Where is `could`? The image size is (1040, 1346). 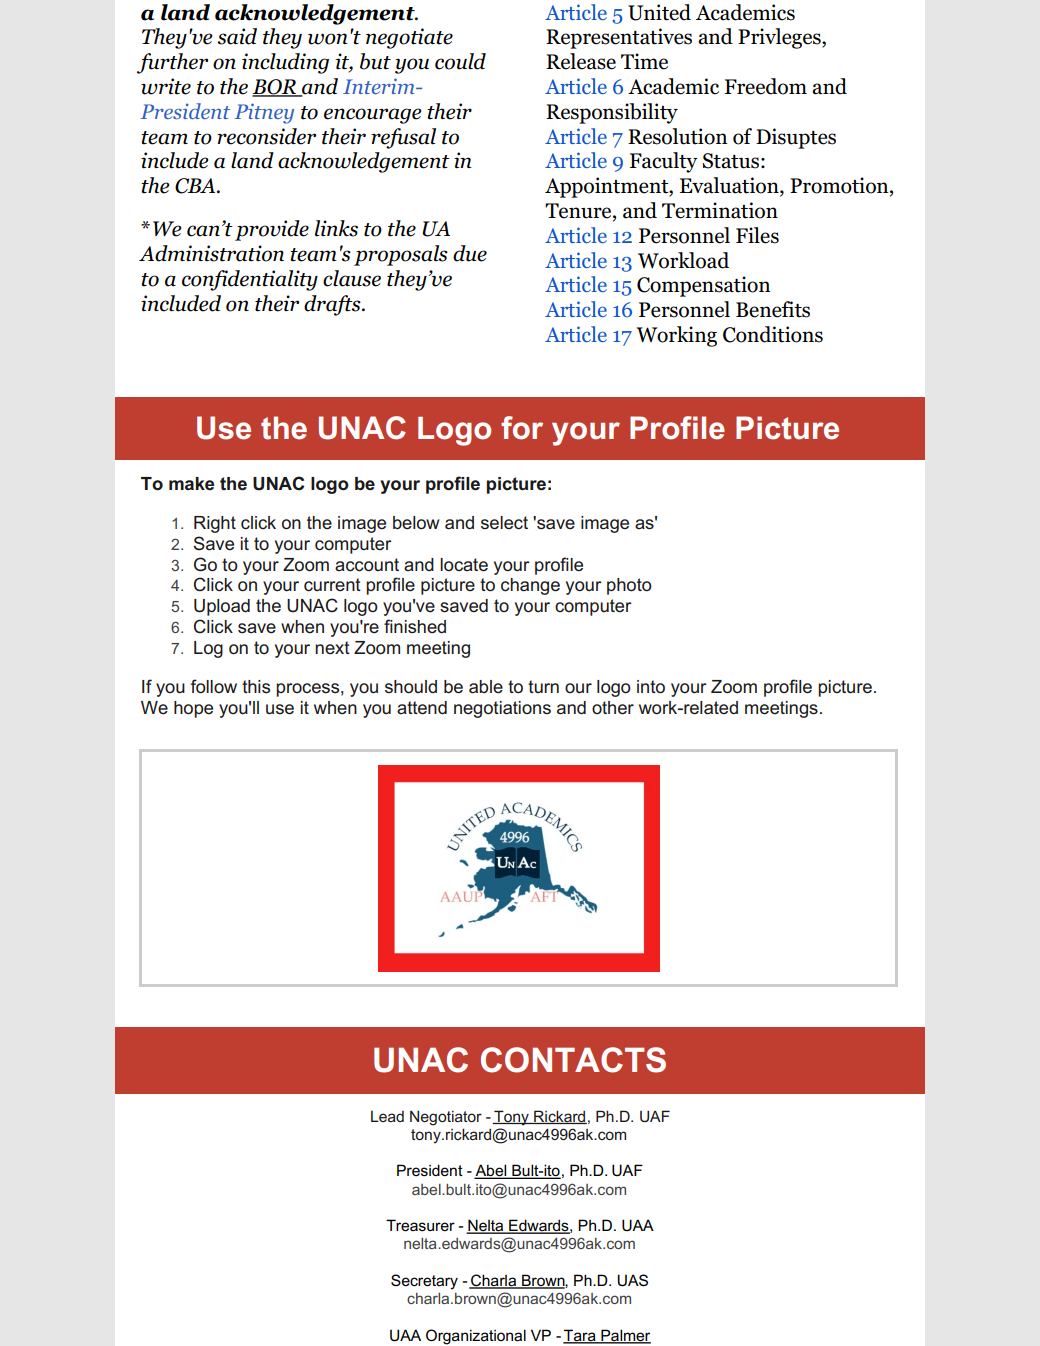 could is located at coordinates (460, 61).
